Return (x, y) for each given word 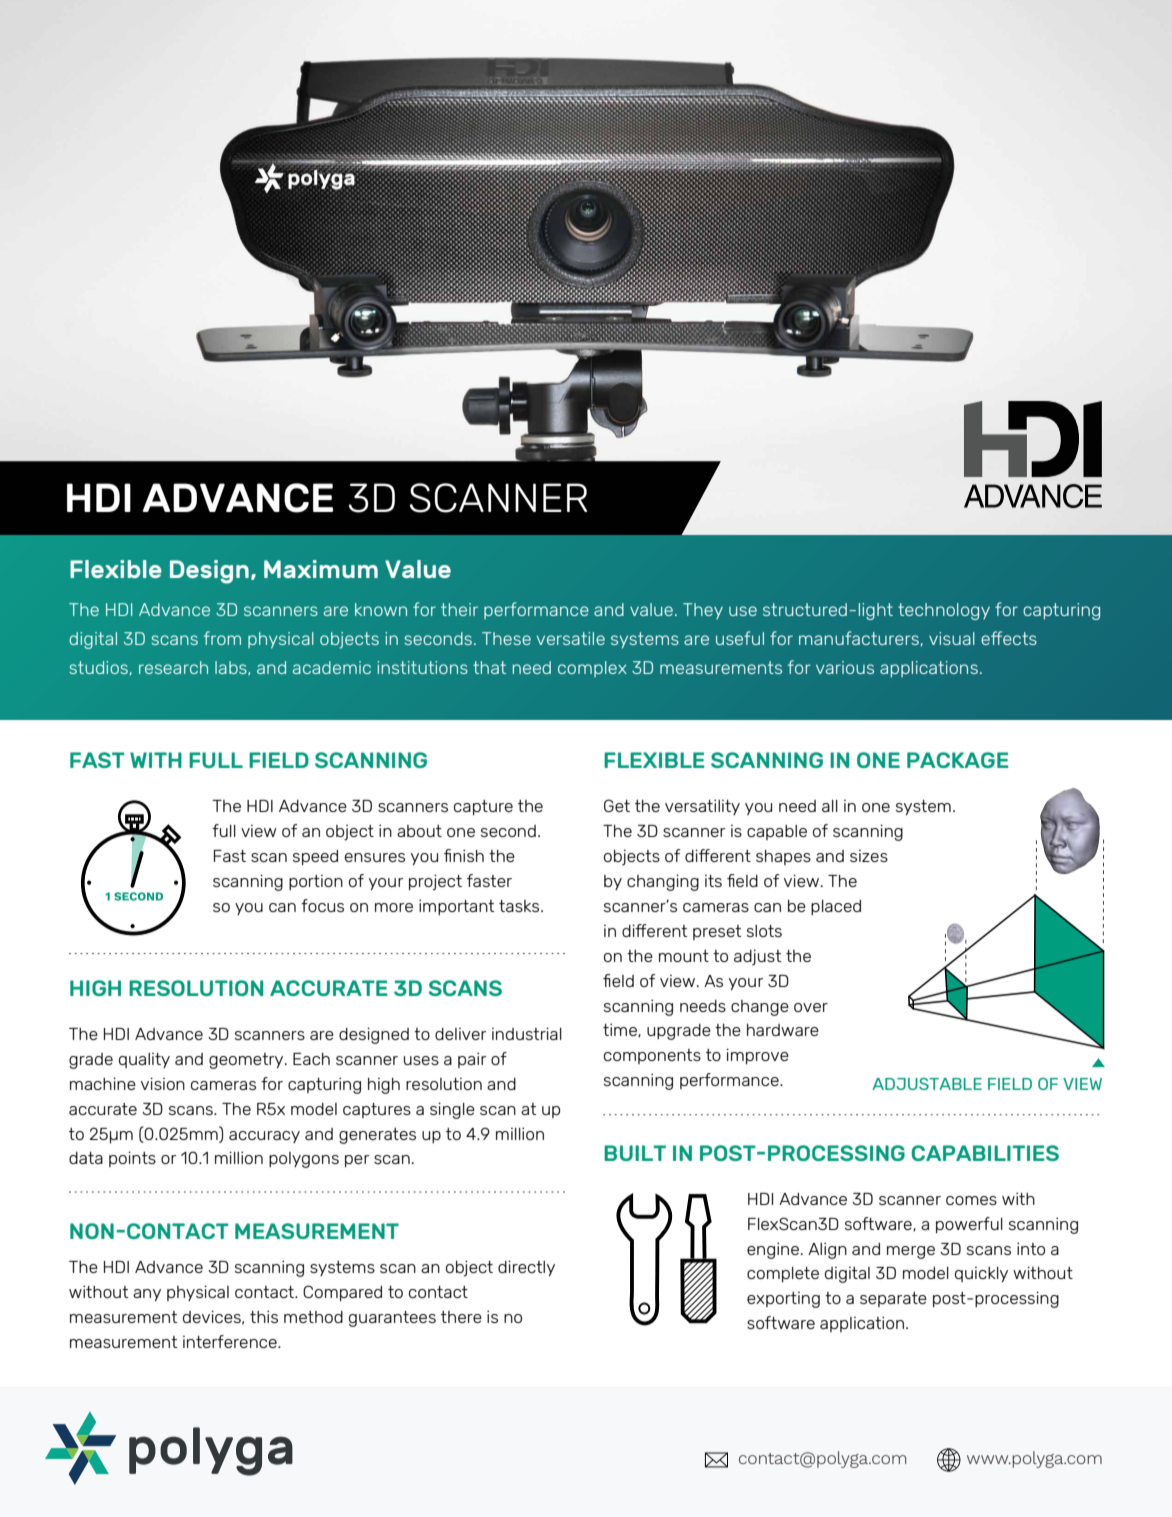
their (459, 609)
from (222, 638)
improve (757, 1056)
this (264, 1316)
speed (315, 857)
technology (944, 611)
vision (163, 1083)
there (461, 1317)
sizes (869, 856)
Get (617, 805)
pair (472, 1060)
